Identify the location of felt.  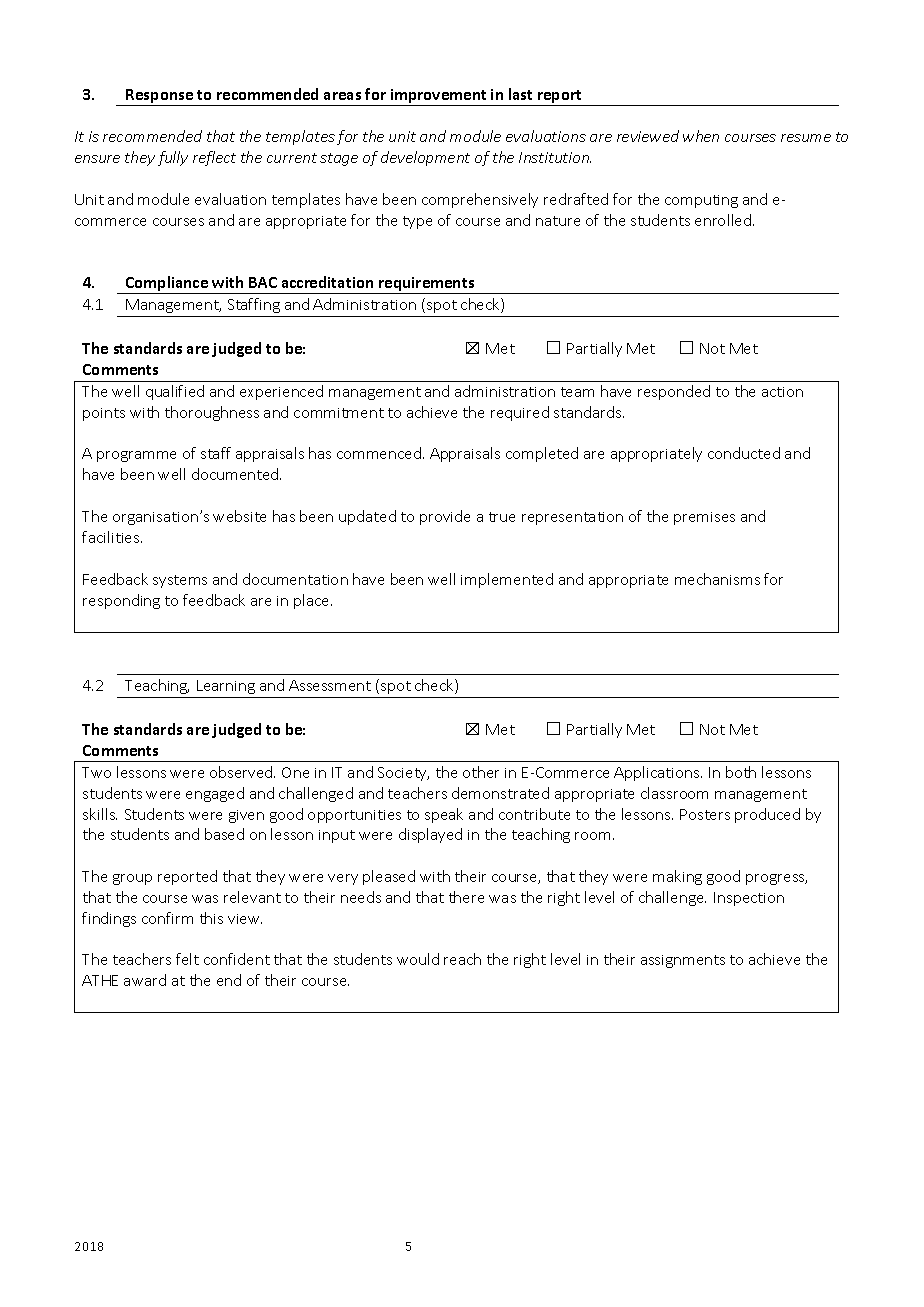
(187, 959).
